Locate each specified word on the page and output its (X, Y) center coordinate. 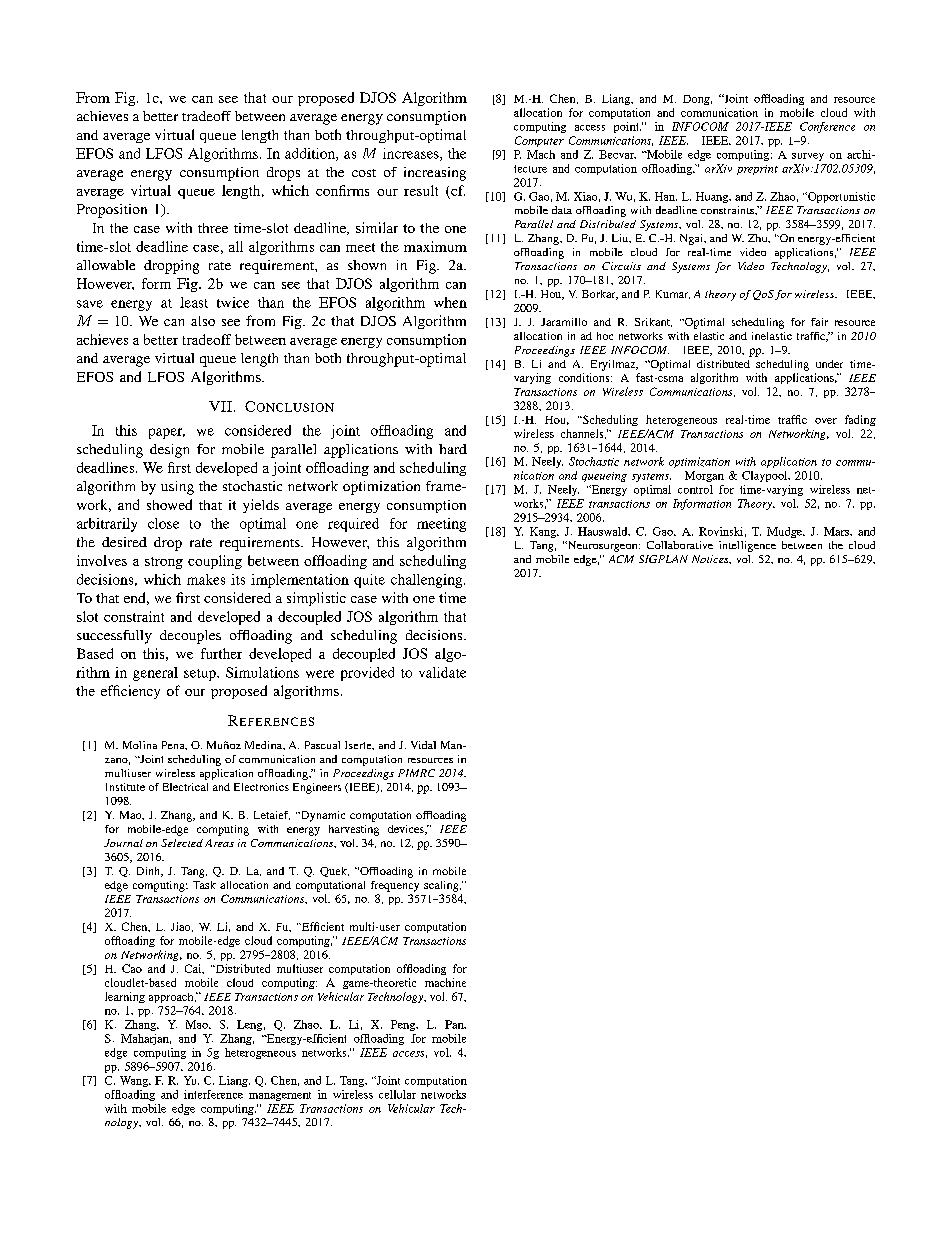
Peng (404, 1025)
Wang (135, 1081)
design (169, 451)
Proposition (112, 211)
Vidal (423, 745)
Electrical (185, 787)
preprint (757, 170)
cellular (397, 1094)
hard (453, 449)
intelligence (747, 546)
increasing (435, 174)
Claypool (766, 476)
